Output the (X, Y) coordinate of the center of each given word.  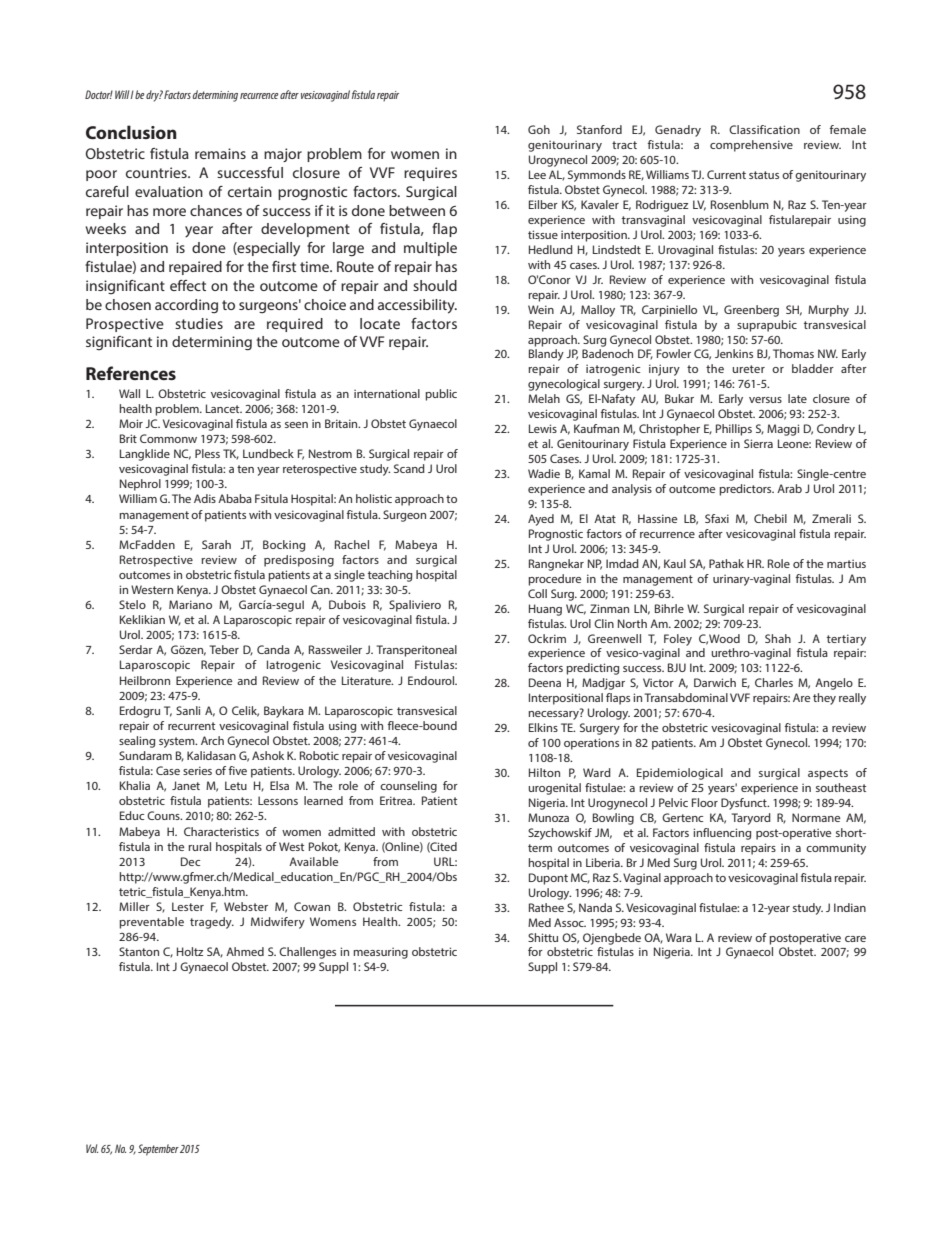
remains (220, 153)
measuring (380, 953)
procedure (554, 580)
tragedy (212, 923)
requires (430, 174)
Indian (850, 907)
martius (846, 563)
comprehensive (751, 146)
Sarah (216, 544)
